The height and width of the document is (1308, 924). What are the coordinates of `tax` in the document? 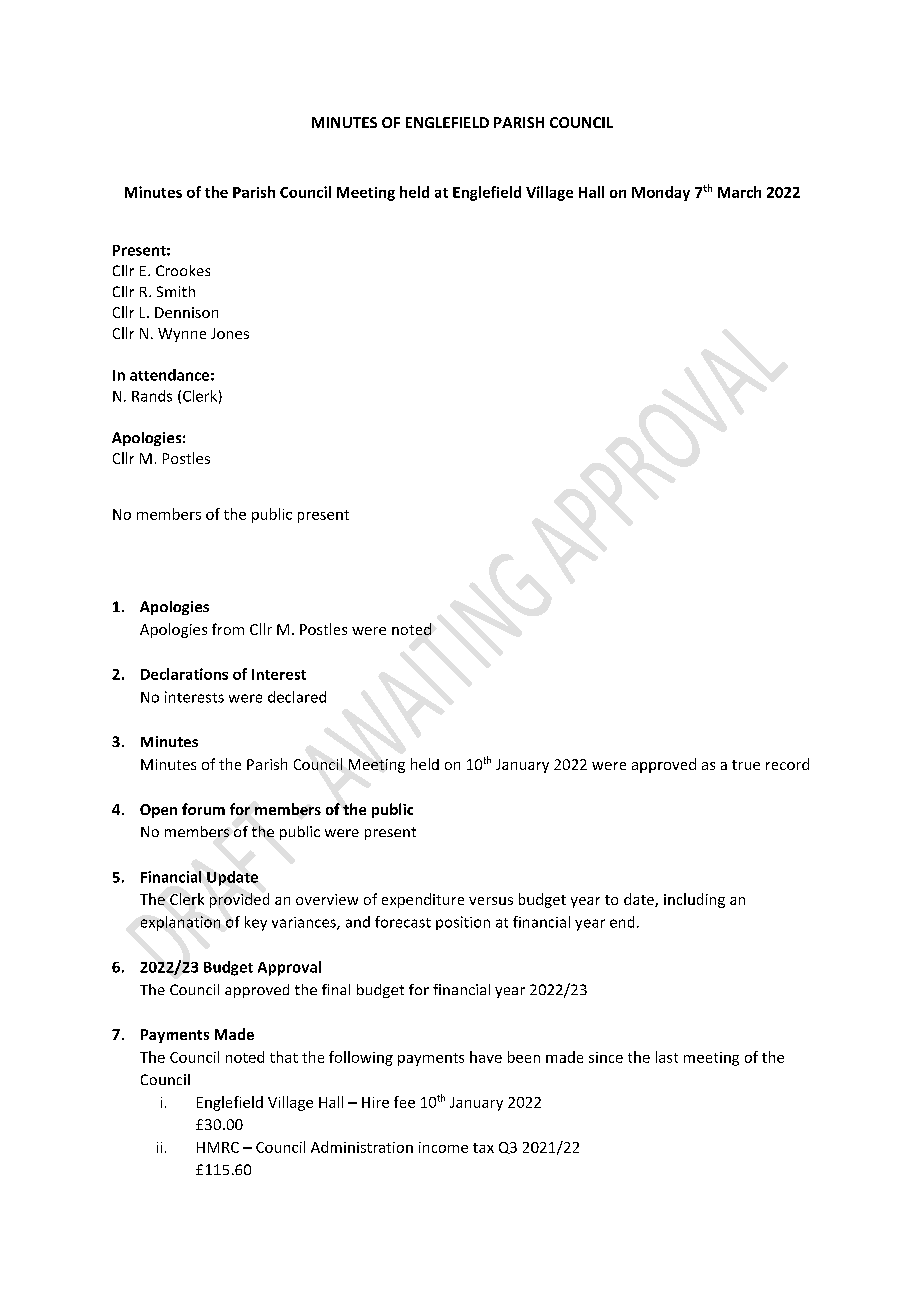 It's located at (483, 1148).
